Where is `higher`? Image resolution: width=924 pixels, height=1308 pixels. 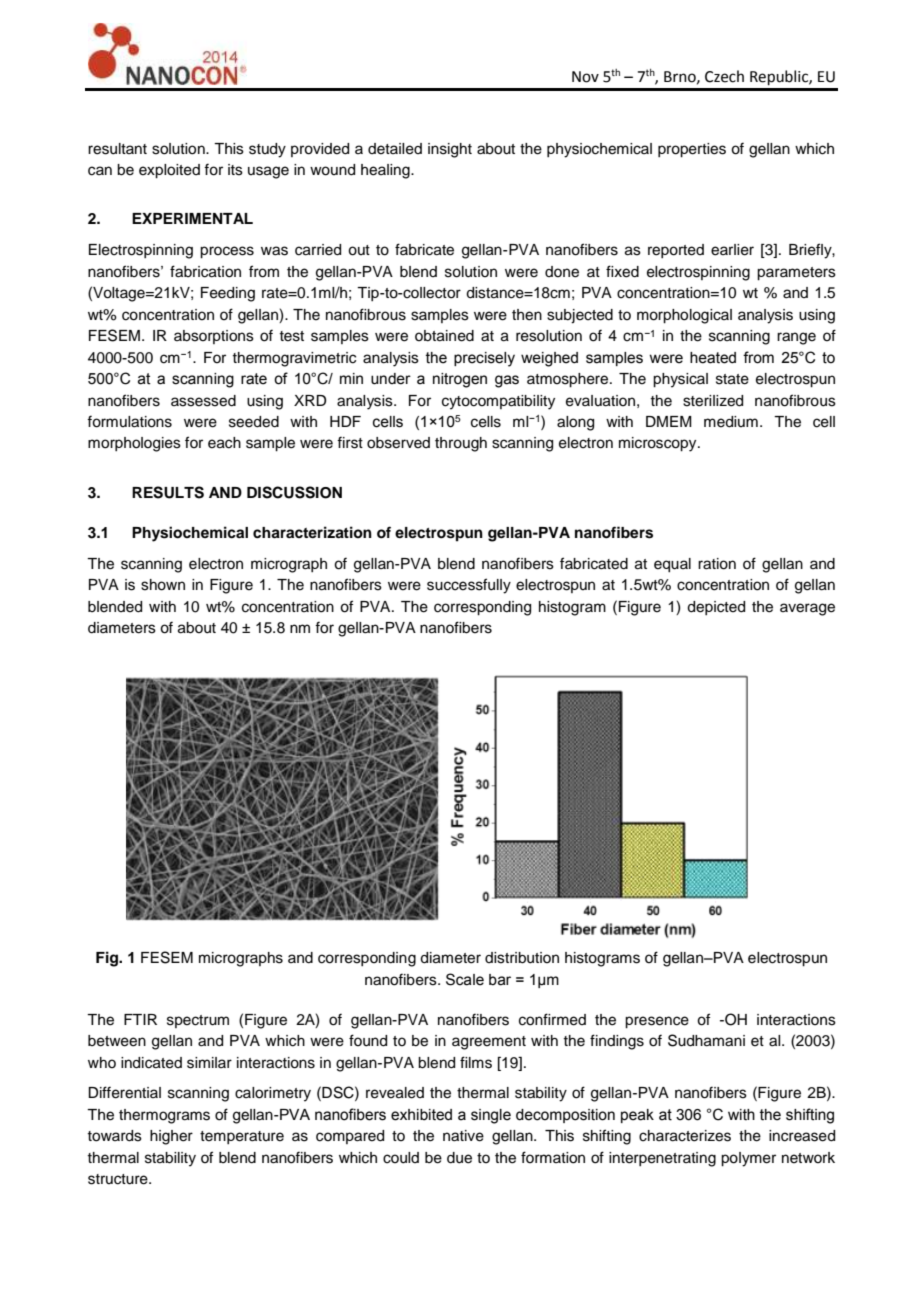
higher is located at coordinates (171, 1137).
